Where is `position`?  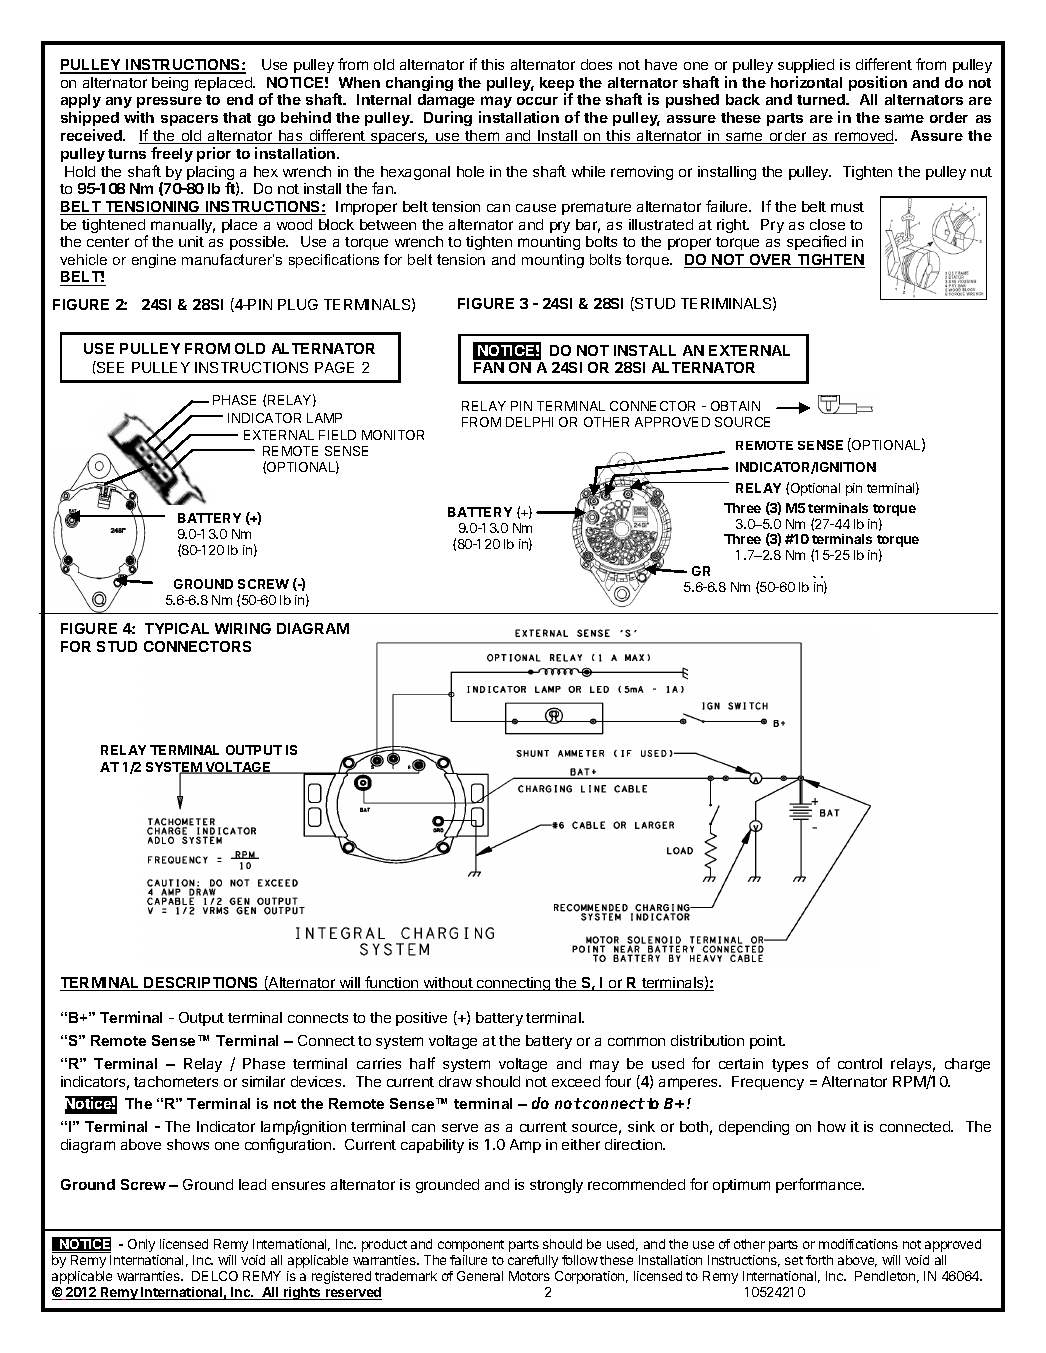
position is located at coordinates (878, 83).
